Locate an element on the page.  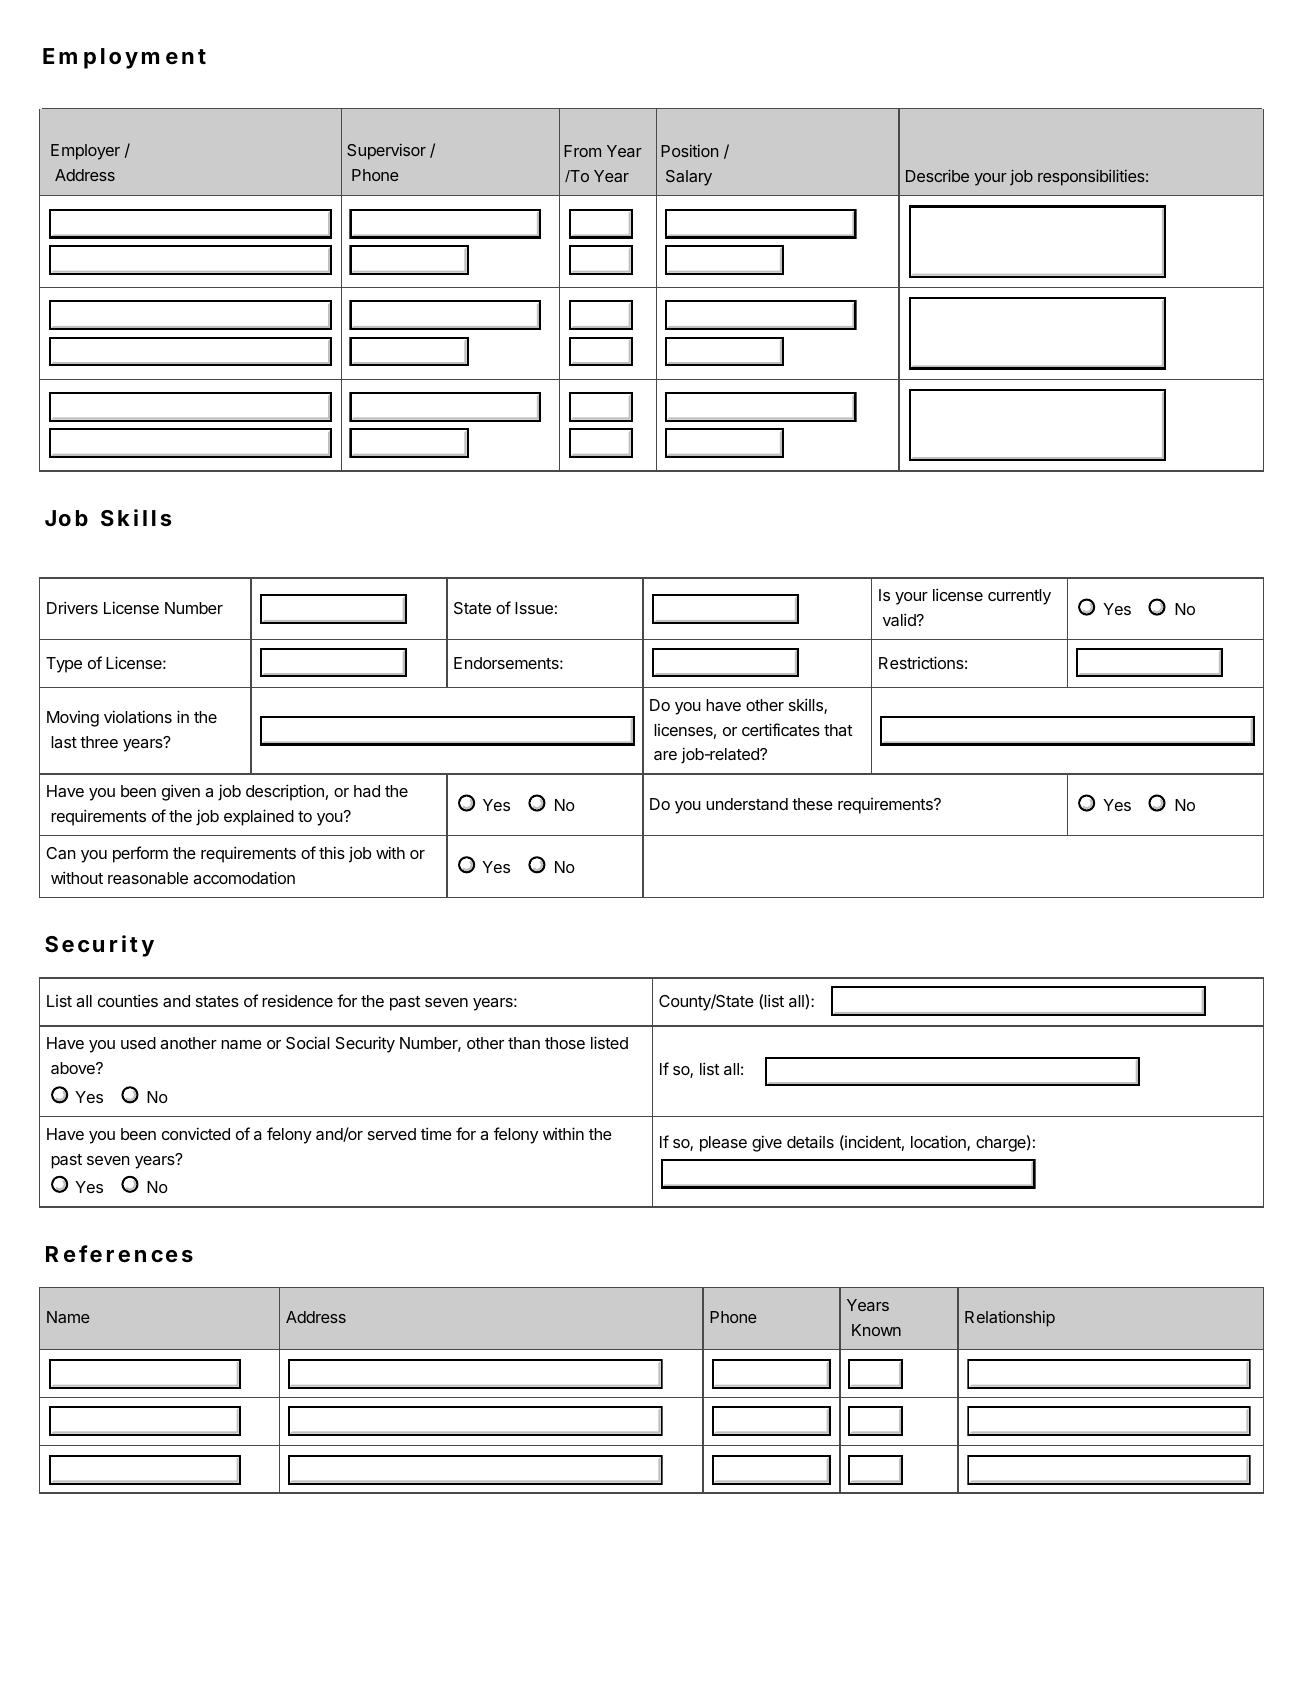
Drivers is located at coordinates (72, 607).
